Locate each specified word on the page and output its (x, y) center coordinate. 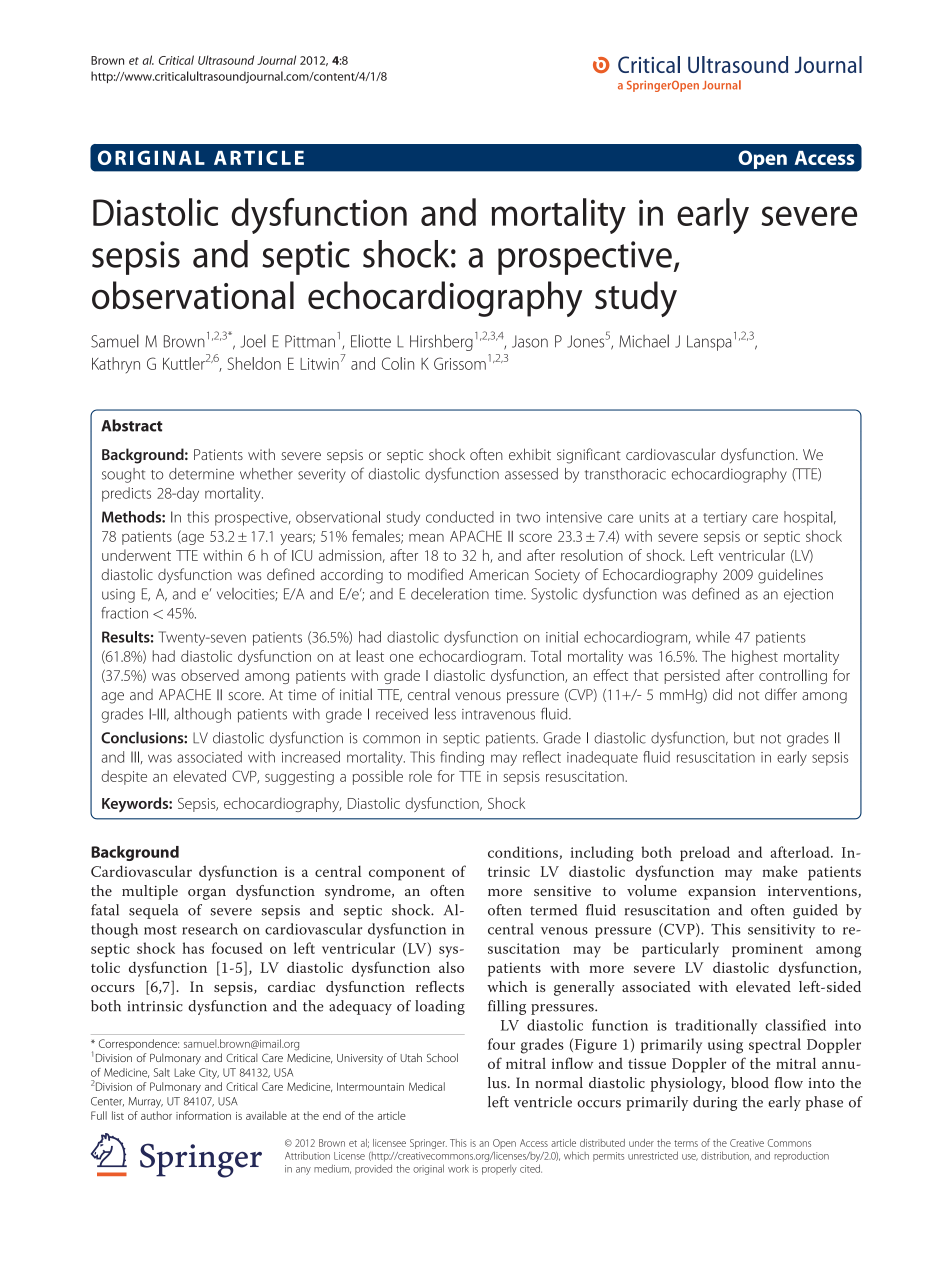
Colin (398, 363)
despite (124, 777)
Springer (428, 1144)
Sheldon (254, 363)
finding (462, 758)
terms (686, 1143)
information (203, 1115)
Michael (644, 341)
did (722, 694)
